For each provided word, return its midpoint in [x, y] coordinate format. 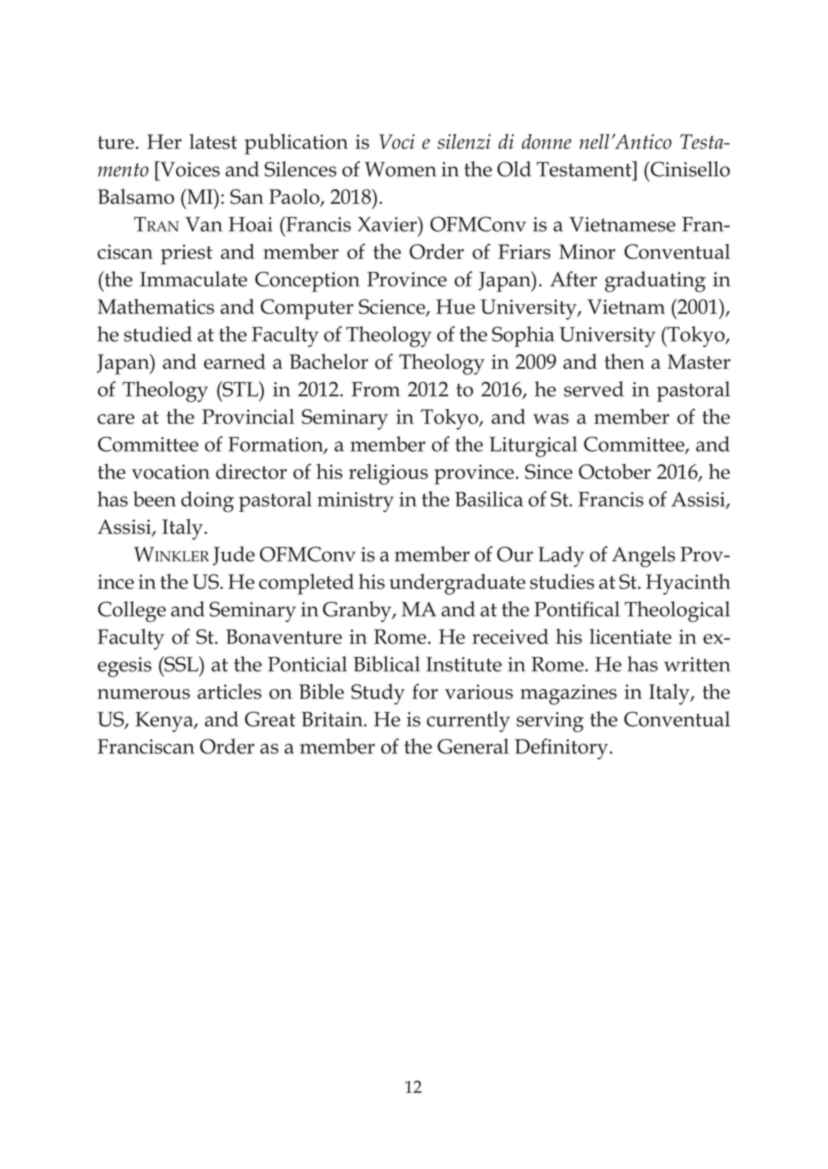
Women [400, 169]
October [615, 471]
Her [164, 141]
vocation [171, 471]
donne [547, 141]
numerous [143, 694]
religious [388, 474]
